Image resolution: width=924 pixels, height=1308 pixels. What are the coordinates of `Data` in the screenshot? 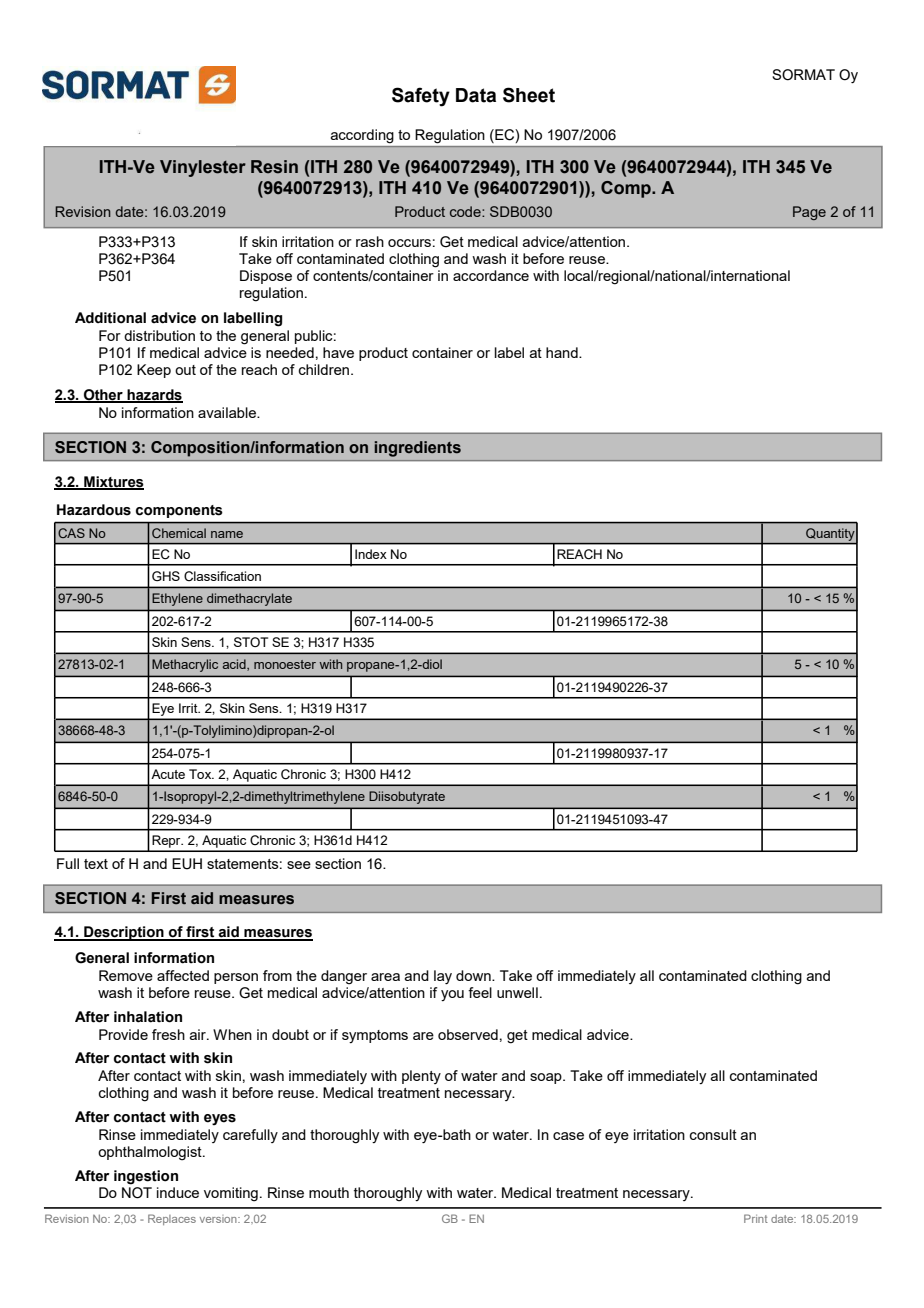 It's located at (476, 95).
